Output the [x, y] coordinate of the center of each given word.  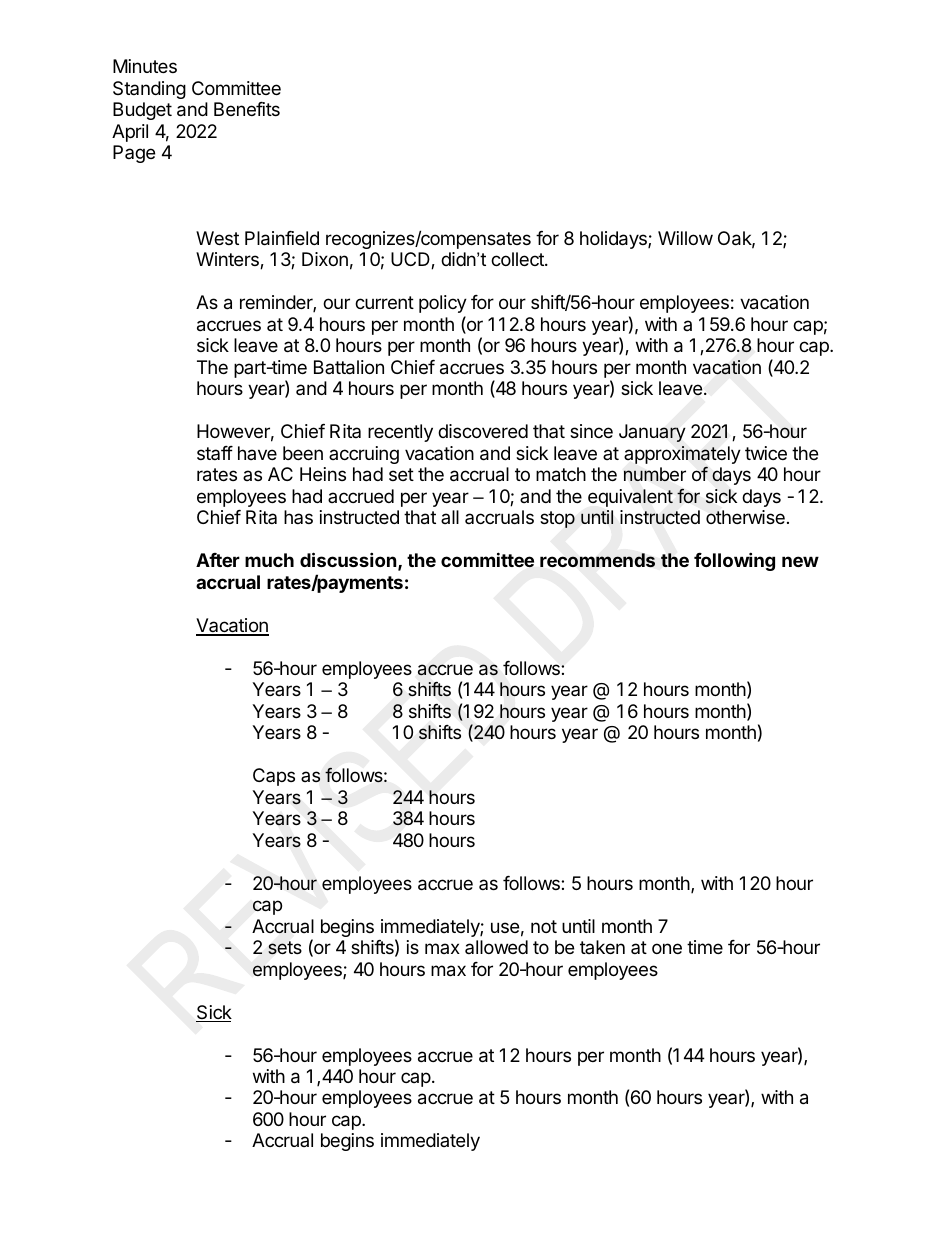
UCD [411, 260]
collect [518, 259]
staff [215, 453]
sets [285, 948]
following [734, 561]
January [652, 433]
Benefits [247, 109]
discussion [348, 559]
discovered [483, 431]
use [505, 927]
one [667, 948]
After [218, 560]
